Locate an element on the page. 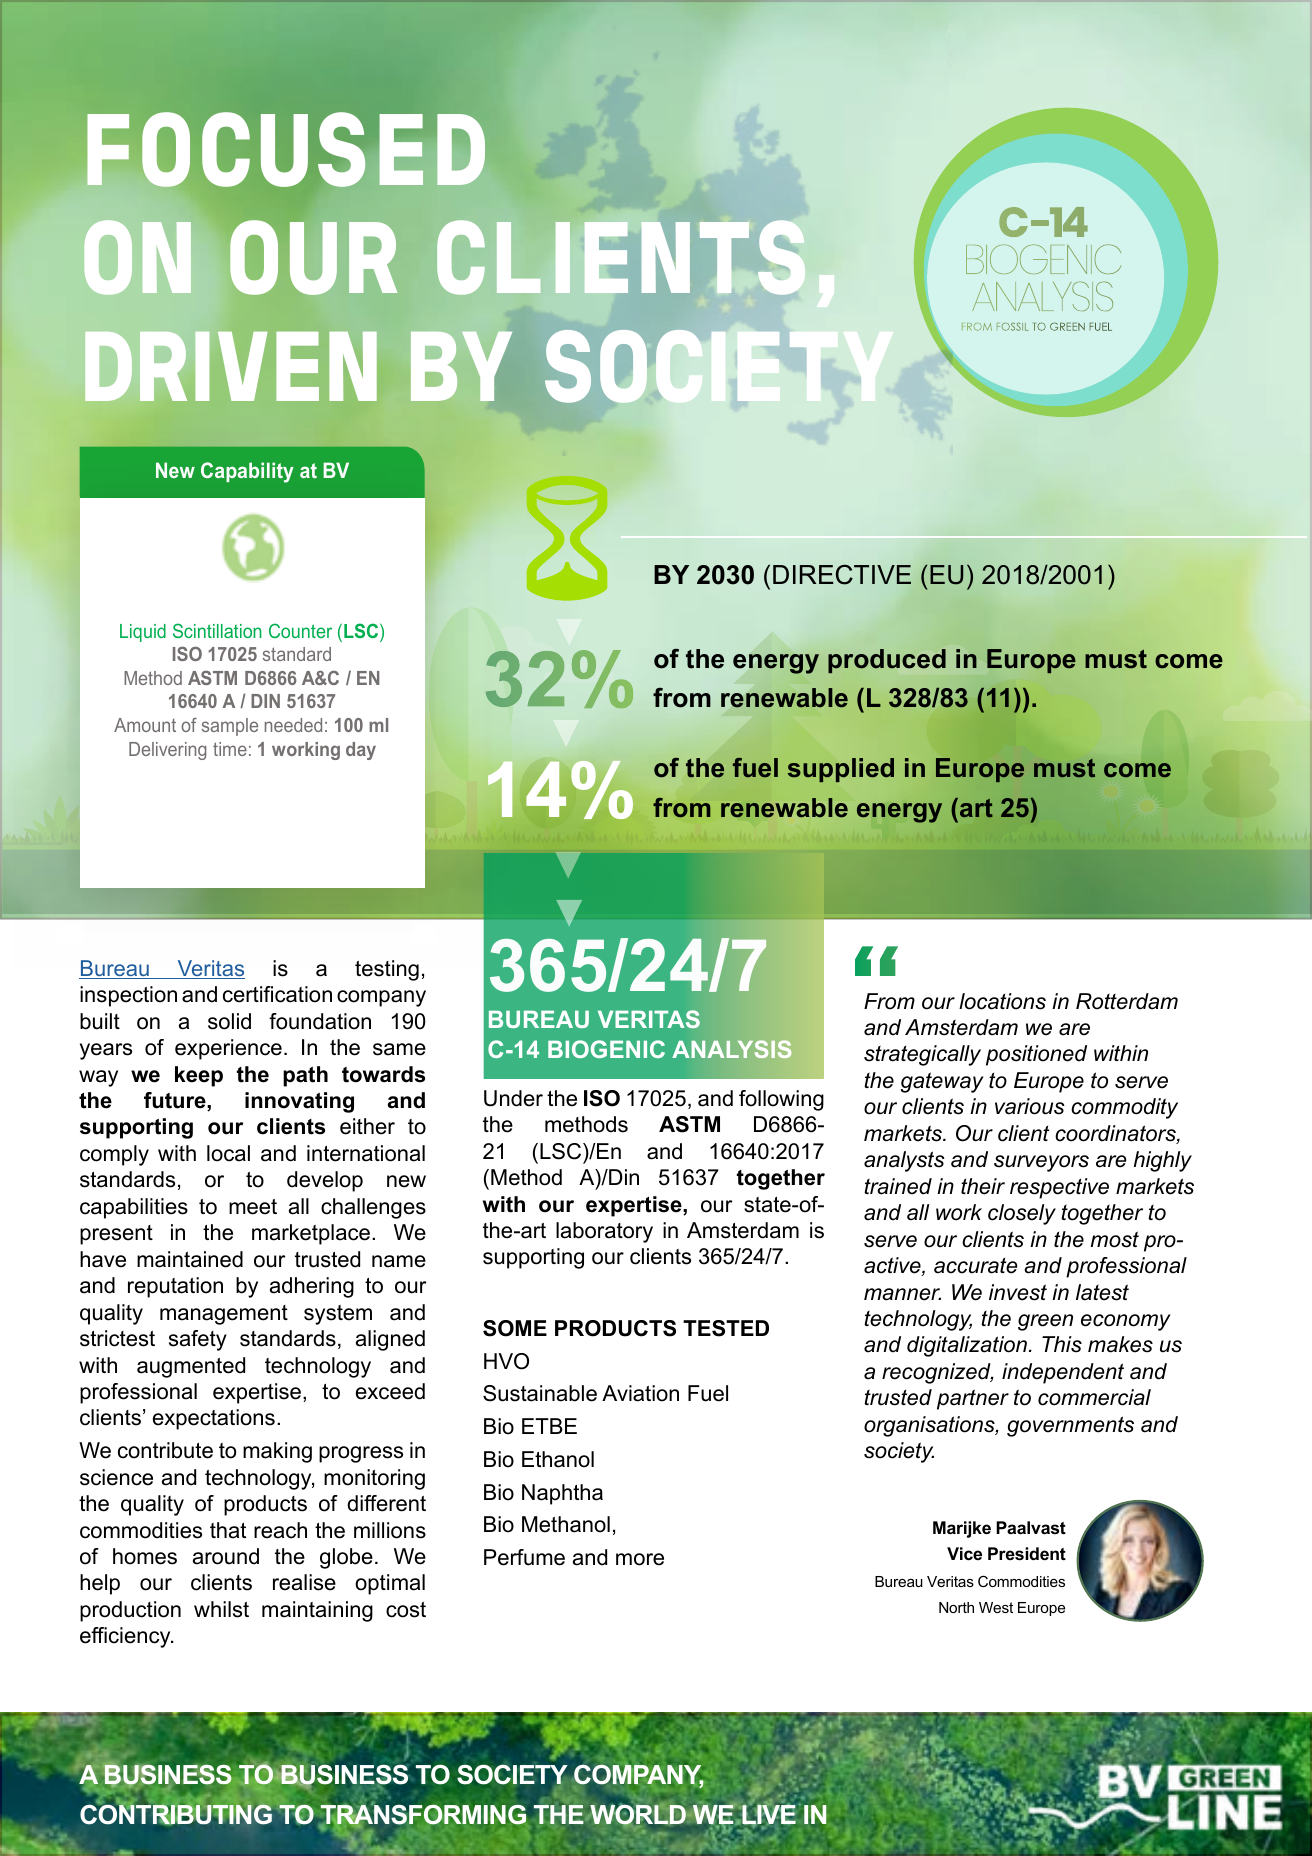  DRIVEN is located at coordinates (231, 366).
